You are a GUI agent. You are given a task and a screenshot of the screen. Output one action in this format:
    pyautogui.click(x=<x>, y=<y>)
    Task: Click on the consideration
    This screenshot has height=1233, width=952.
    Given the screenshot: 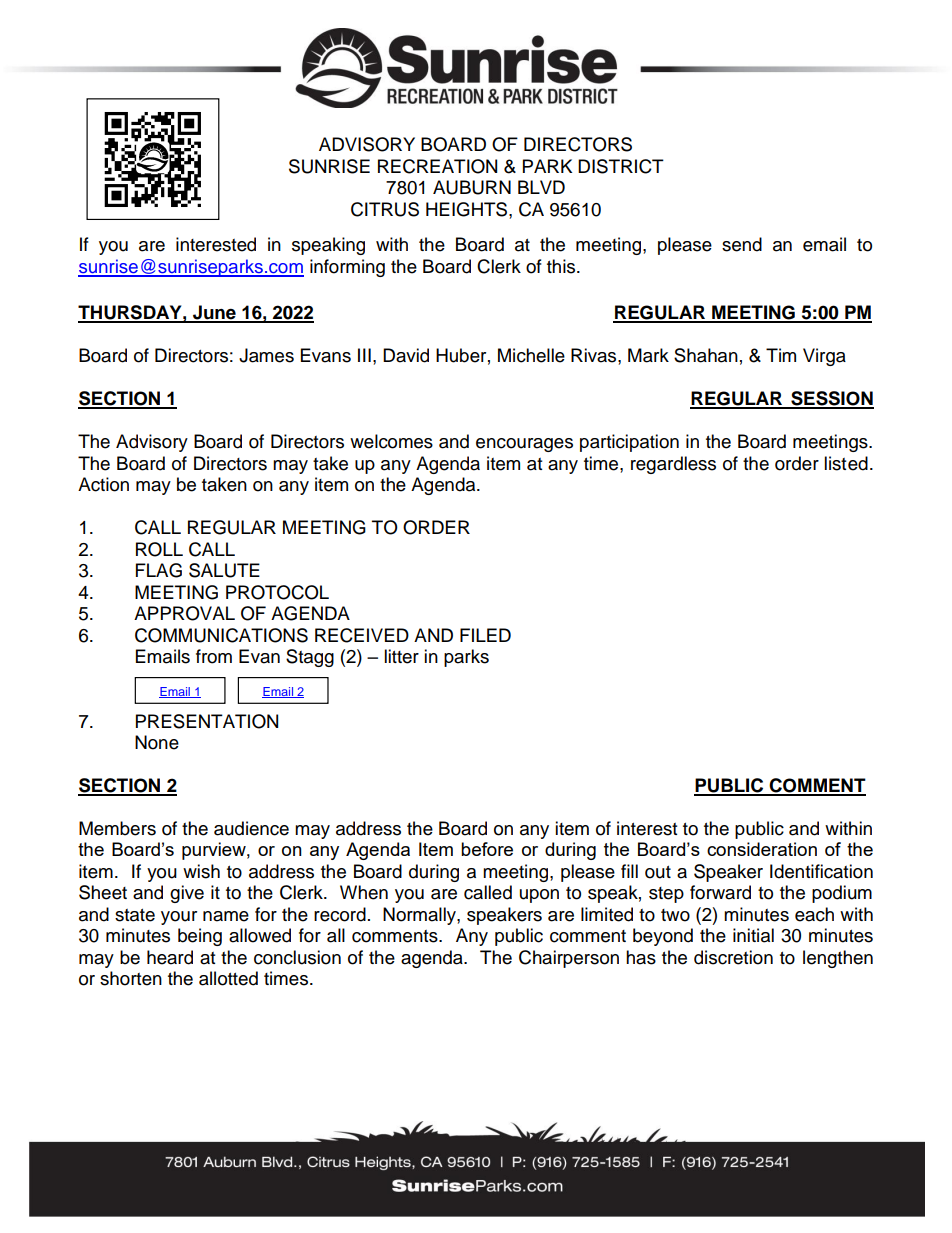 What is the action you would take?
    pyautogui.click(x=762, y=849)
